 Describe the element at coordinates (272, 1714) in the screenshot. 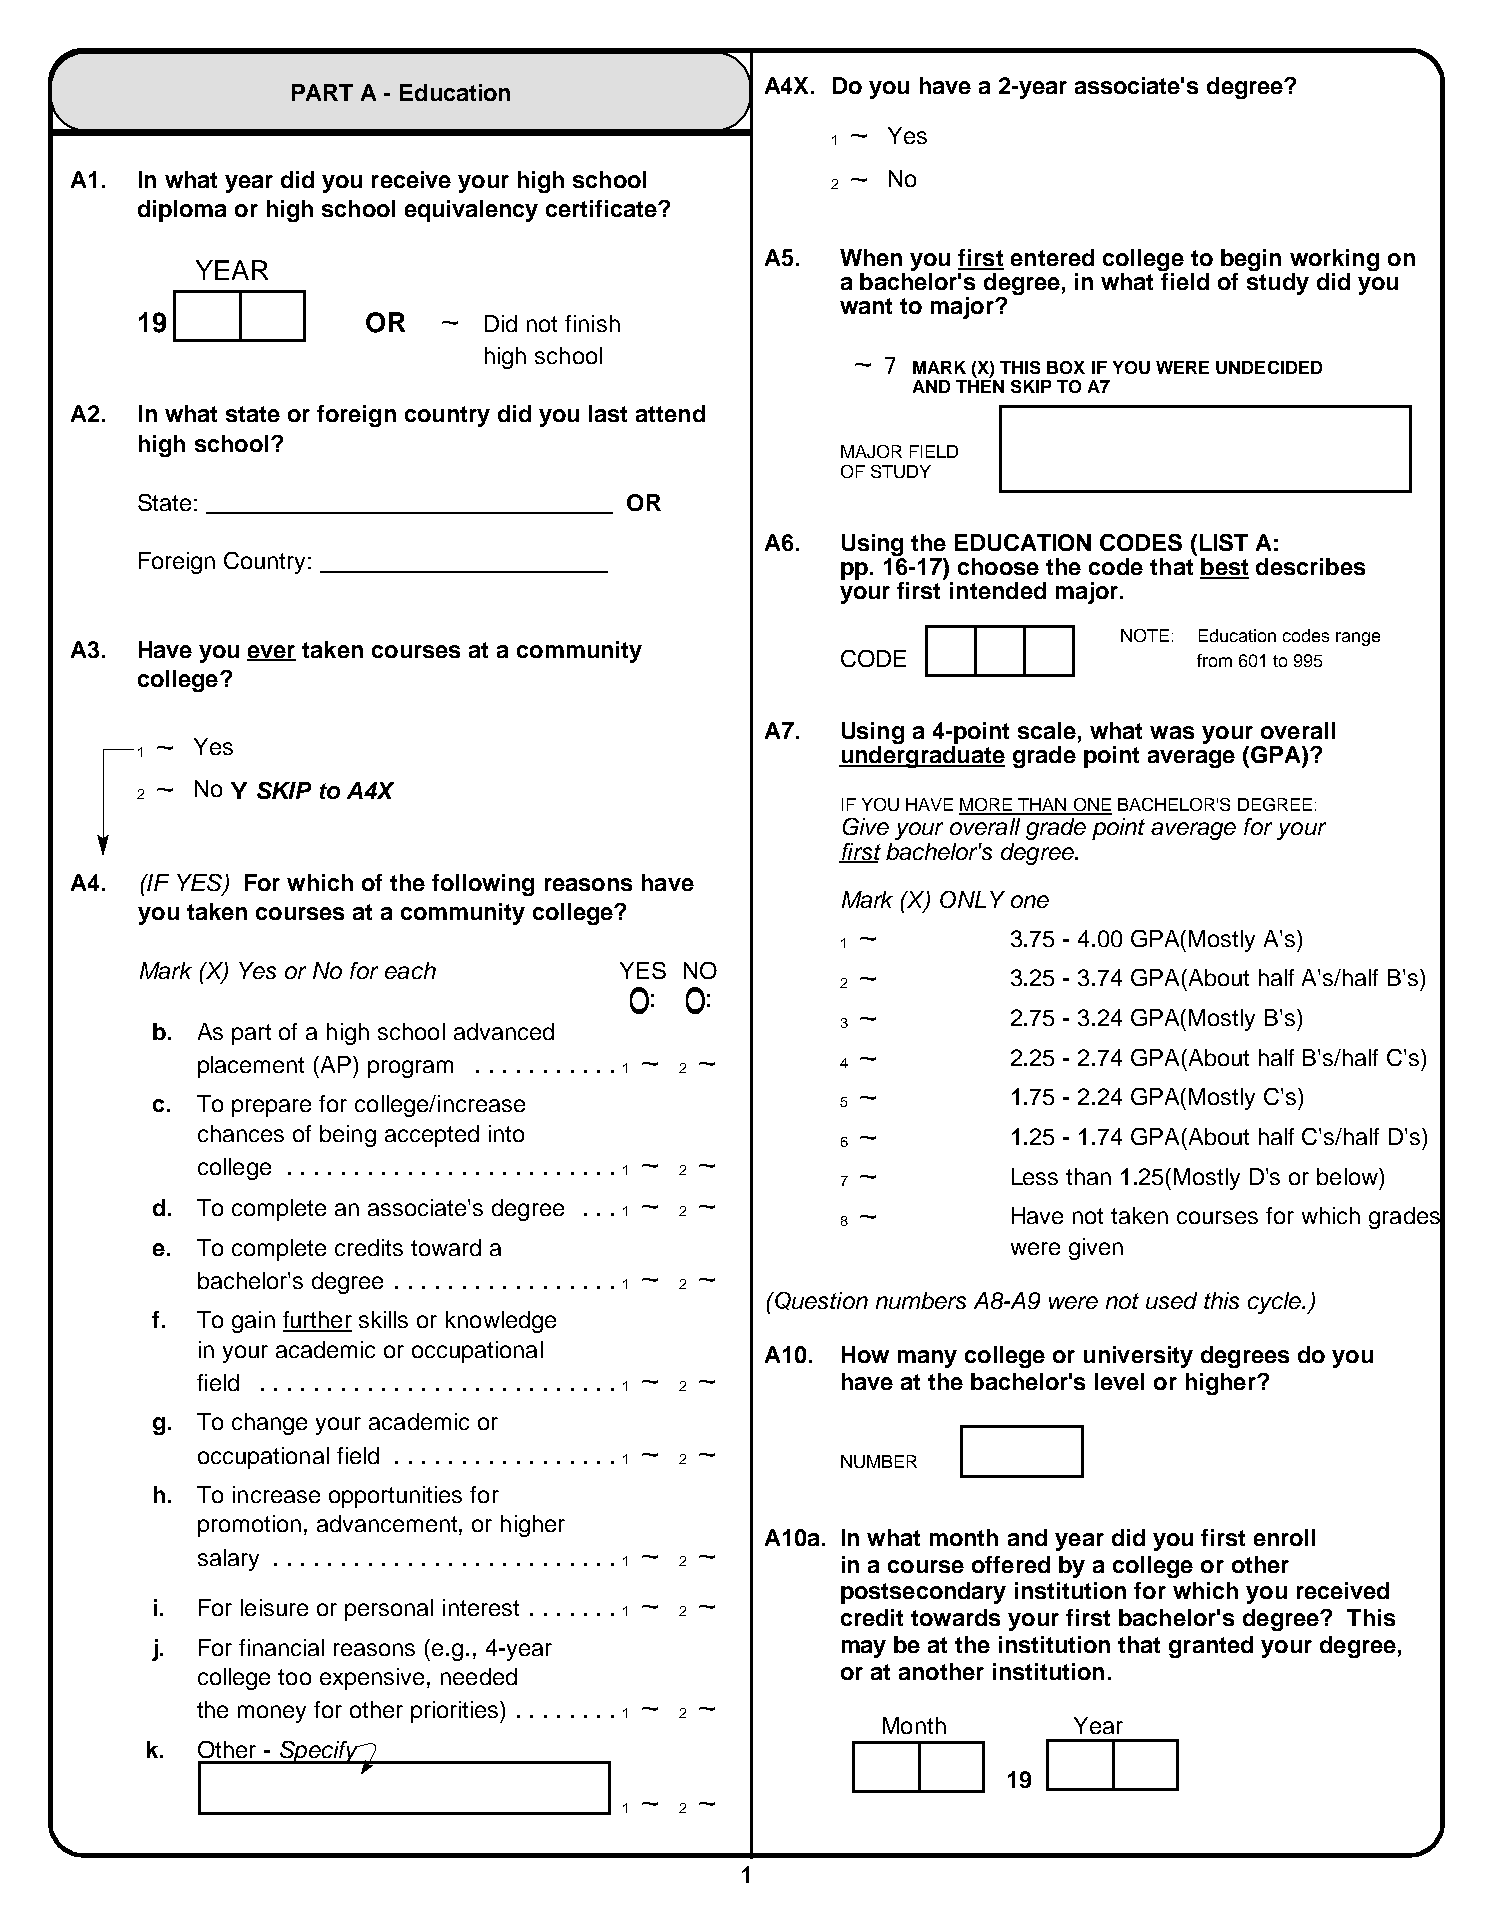

I see `money` at that location.
